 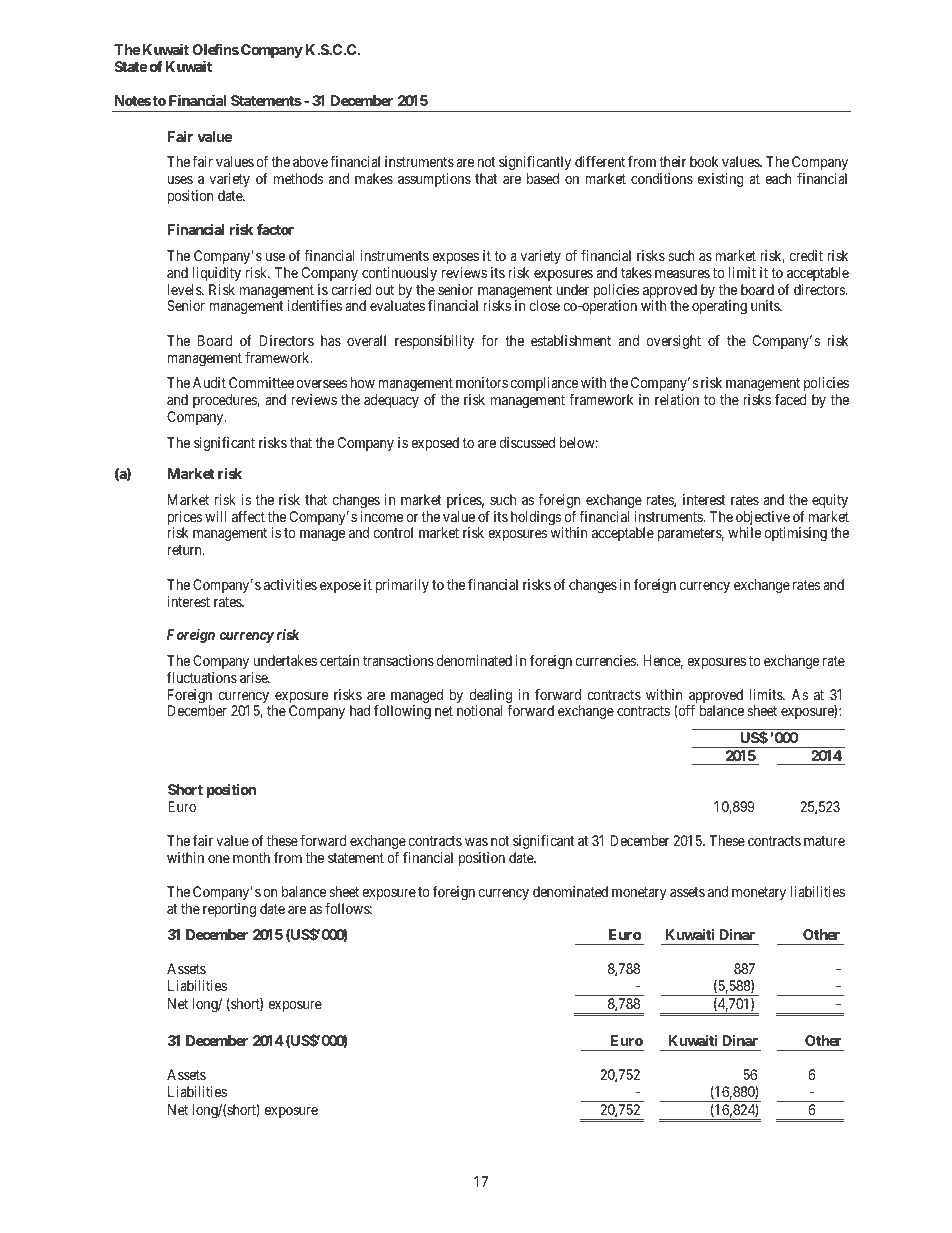 I want to click on reporting, so click(x=229, y=910).
